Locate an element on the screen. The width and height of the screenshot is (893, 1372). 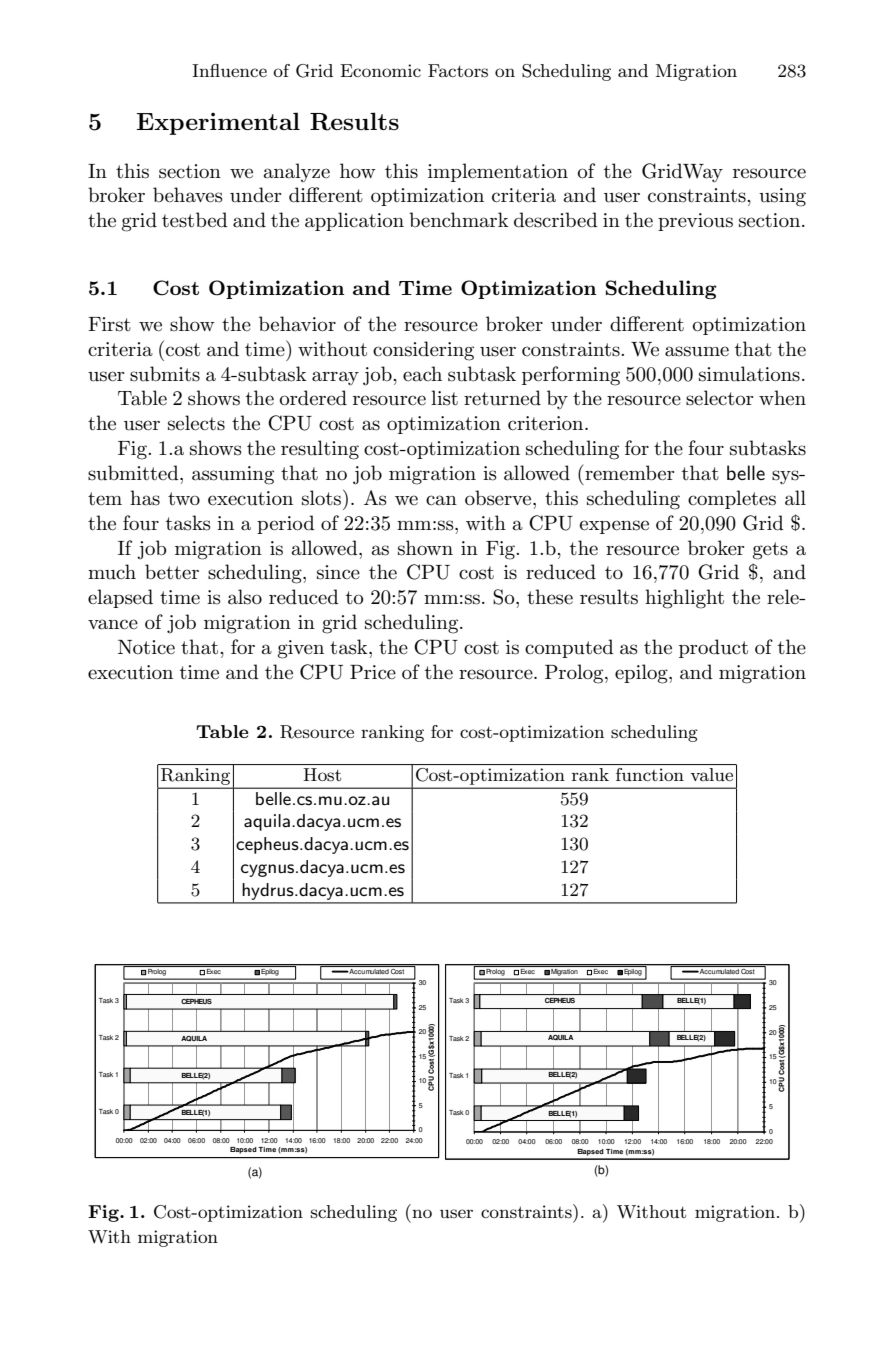
First is located at coordinates (109, 324).
